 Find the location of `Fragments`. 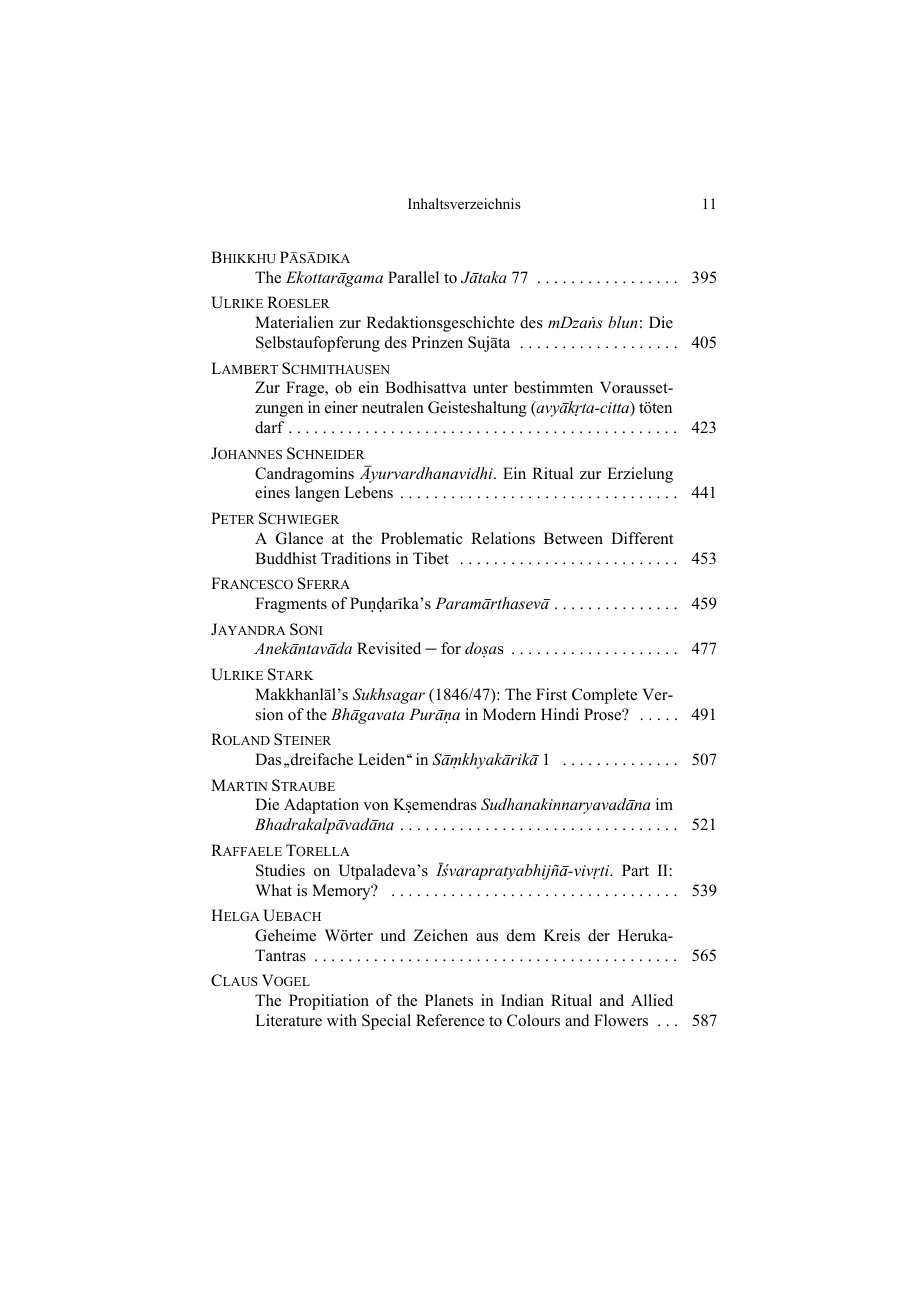

Fragments is located at coordinates (291, 605).
